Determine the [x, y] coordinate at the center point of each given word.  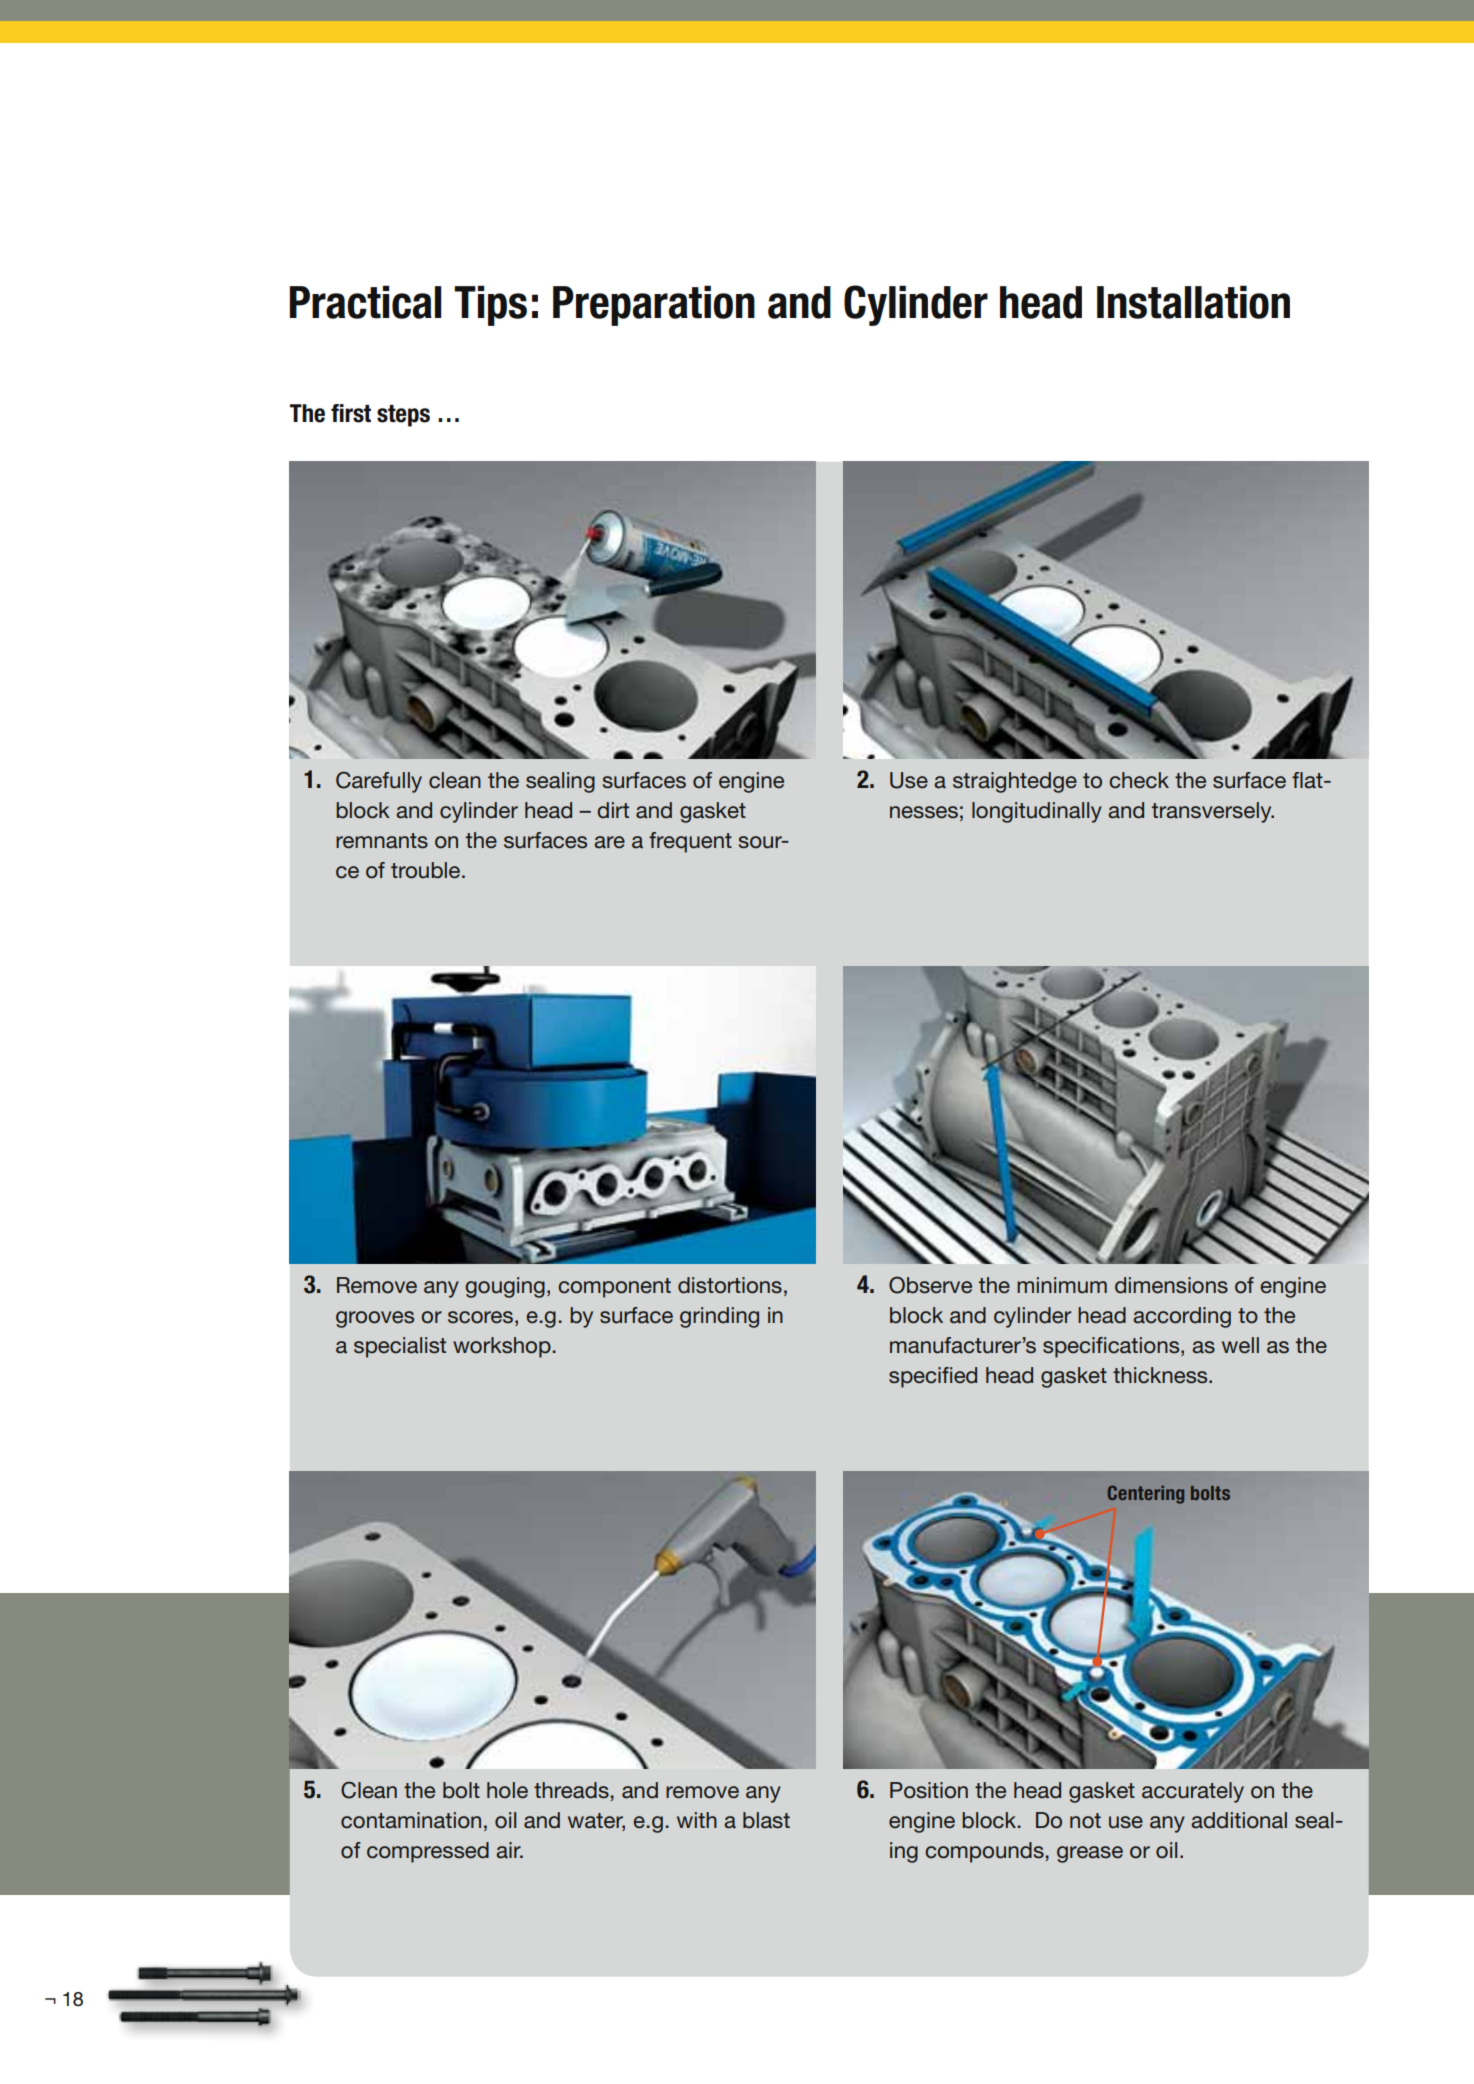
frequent [690, 842]
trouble [427, 870]
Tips [490, 306]
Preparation [654, 306]
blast [766, 1820]
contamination [411, 1820]
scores [480, 1317]
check [1139, 780]
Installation [1193, 302]
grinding [719, 1317]
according [1182, 1317]
